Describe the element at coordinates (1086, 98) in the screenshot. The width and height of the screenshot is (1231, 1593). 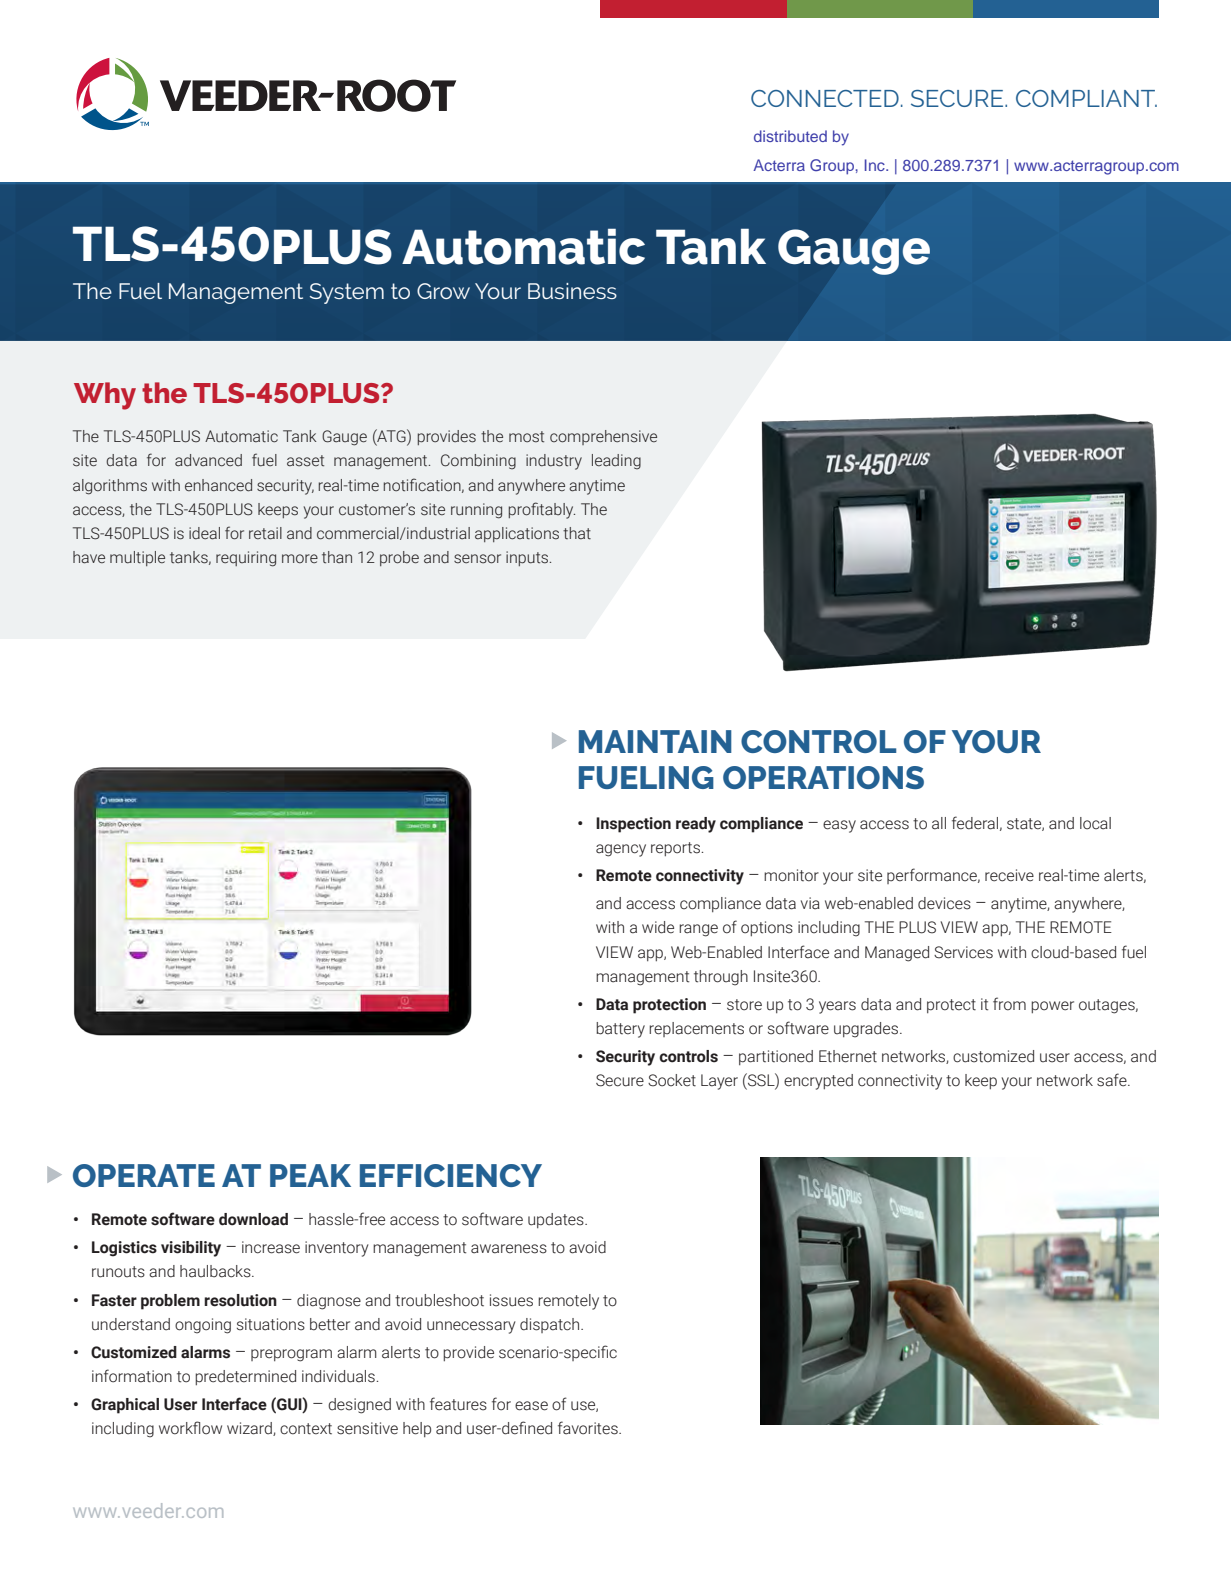
I see `COMPLIANT` at that location.
